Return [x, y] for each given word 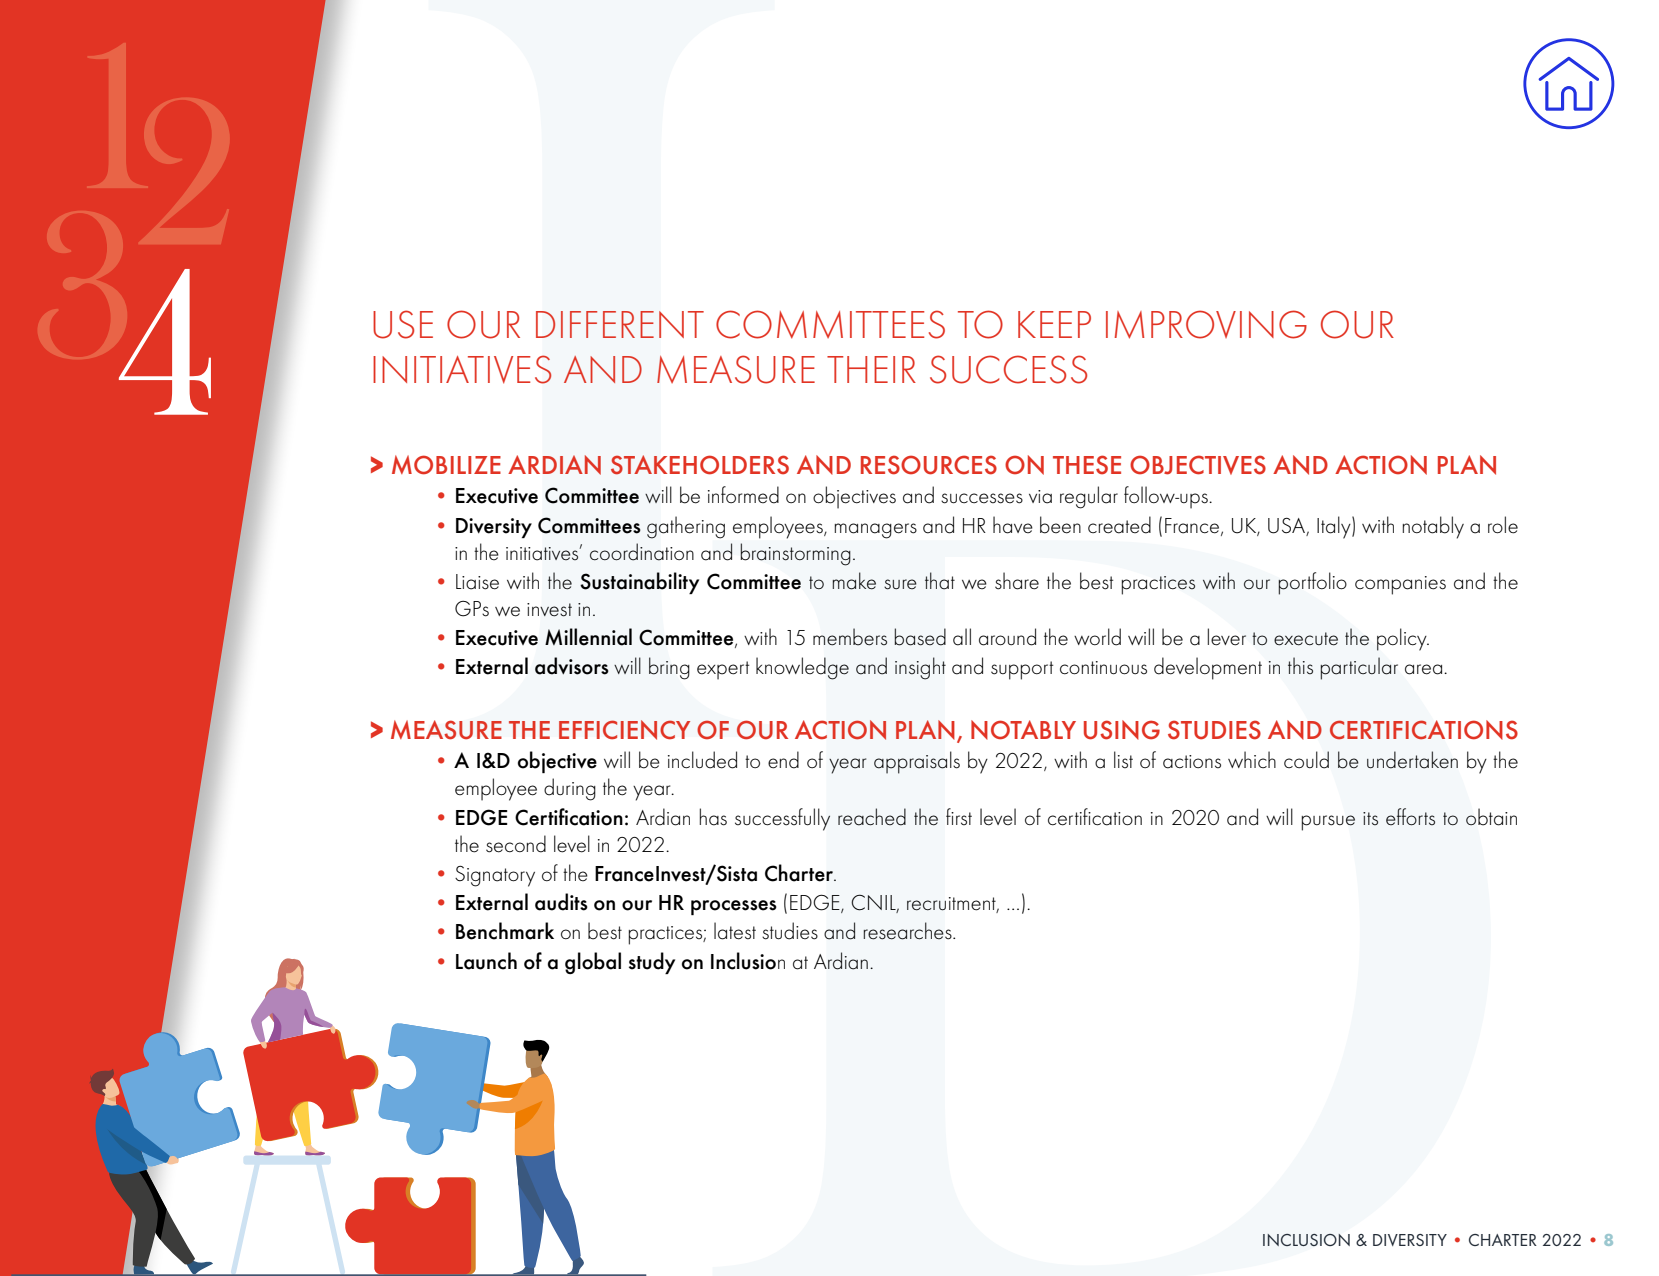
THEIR [871, 369]
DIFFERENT [620, 324]
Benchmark [505, 931]
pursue [1328, 823]
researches [909, 931]
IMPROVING [1206, 324]
